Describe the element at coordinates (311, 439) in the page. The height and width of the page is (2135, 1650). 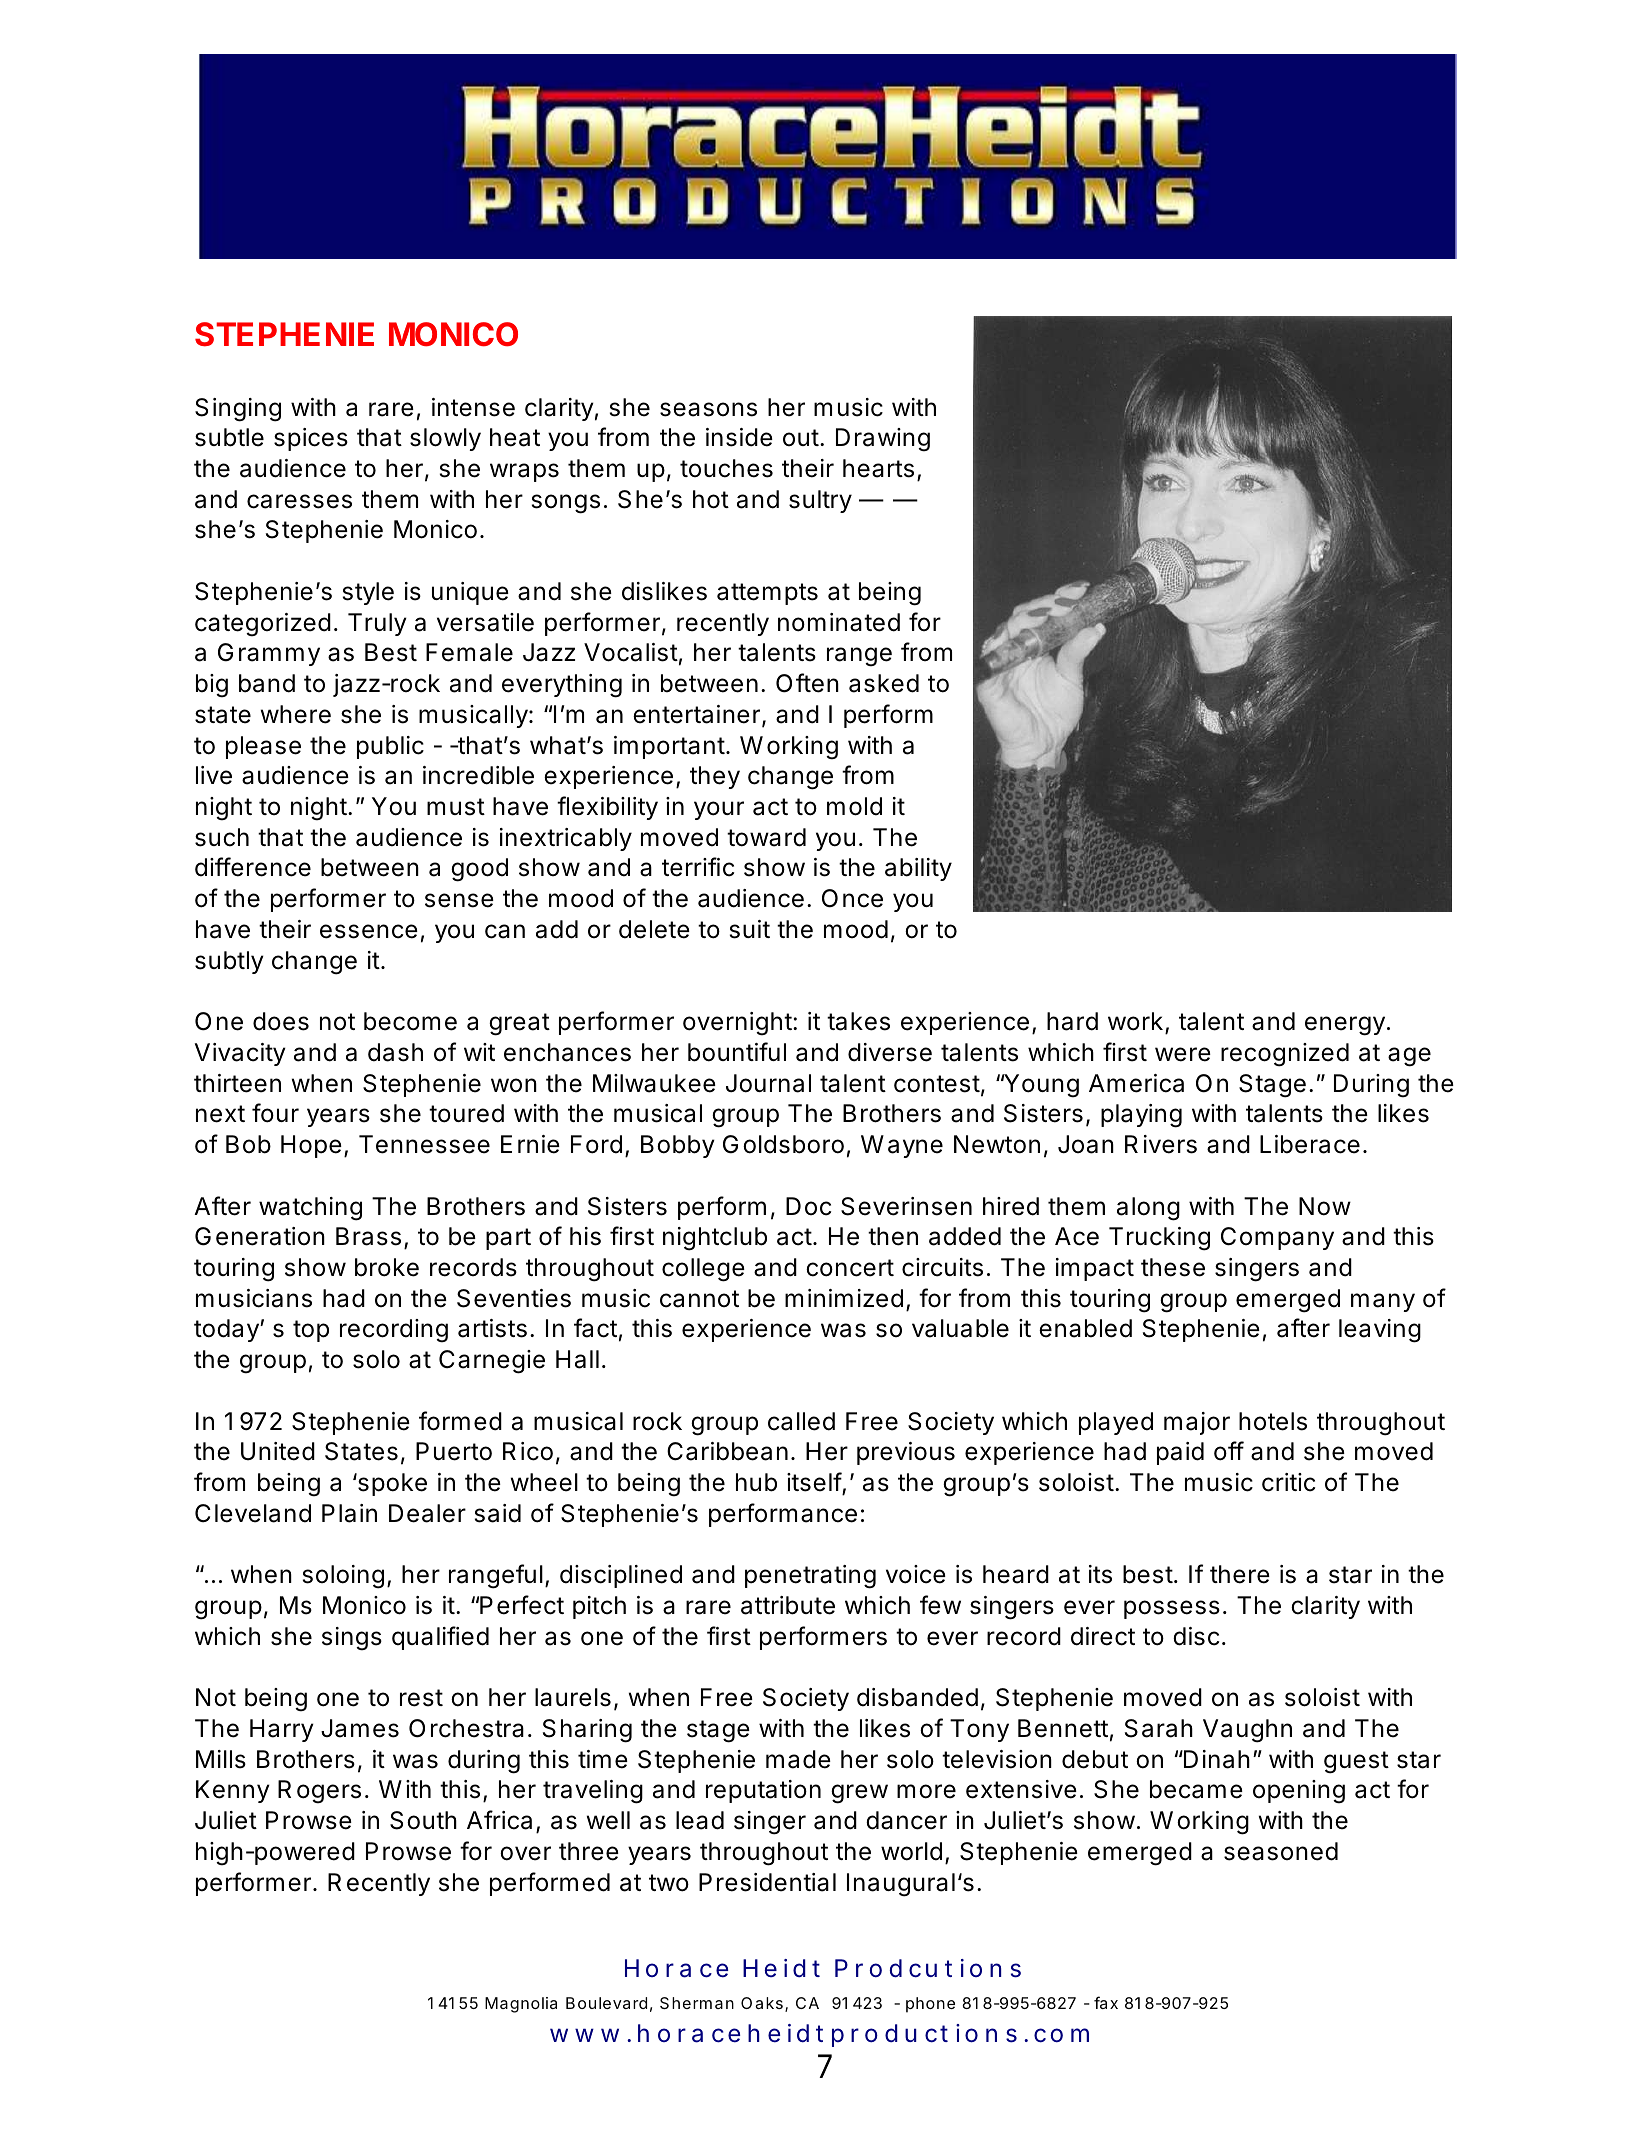
I see `spices` at that location.
